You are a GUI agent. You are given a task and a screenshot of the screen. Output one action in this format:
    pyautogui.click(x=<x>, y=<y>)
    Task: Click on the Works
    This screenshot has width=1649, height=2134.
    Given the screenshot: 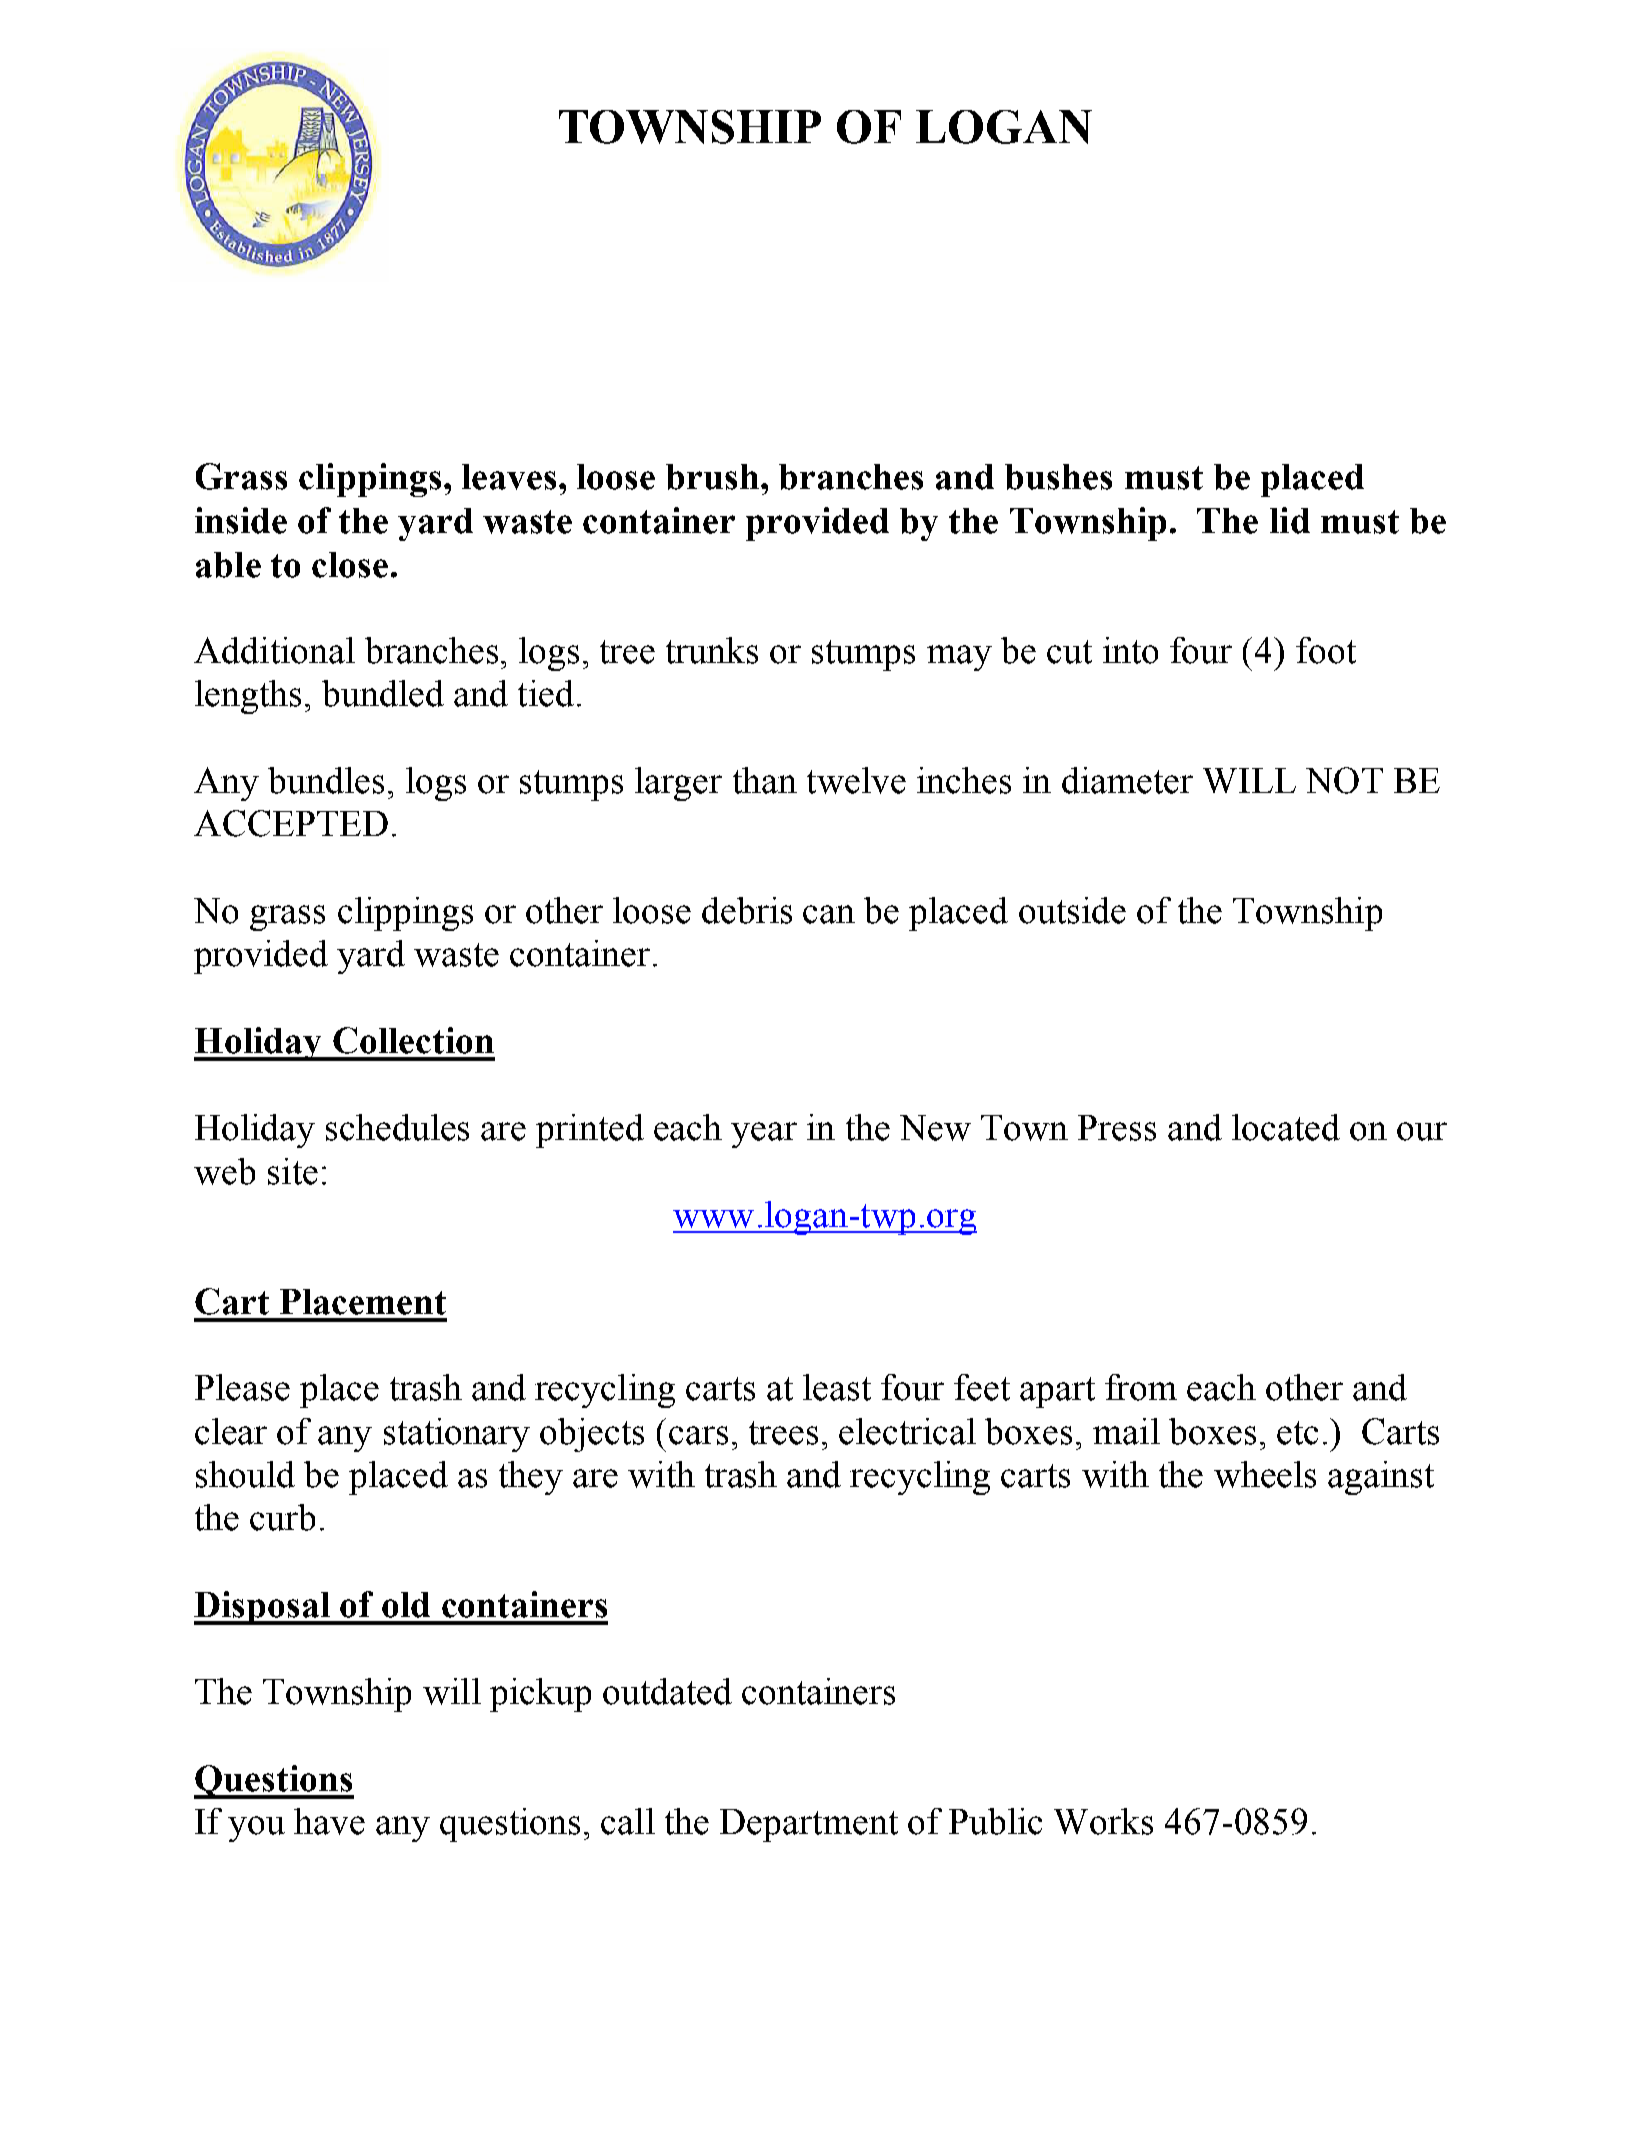 What is the action you would take?
    pyautogui.click(x=1103, y=1821)
